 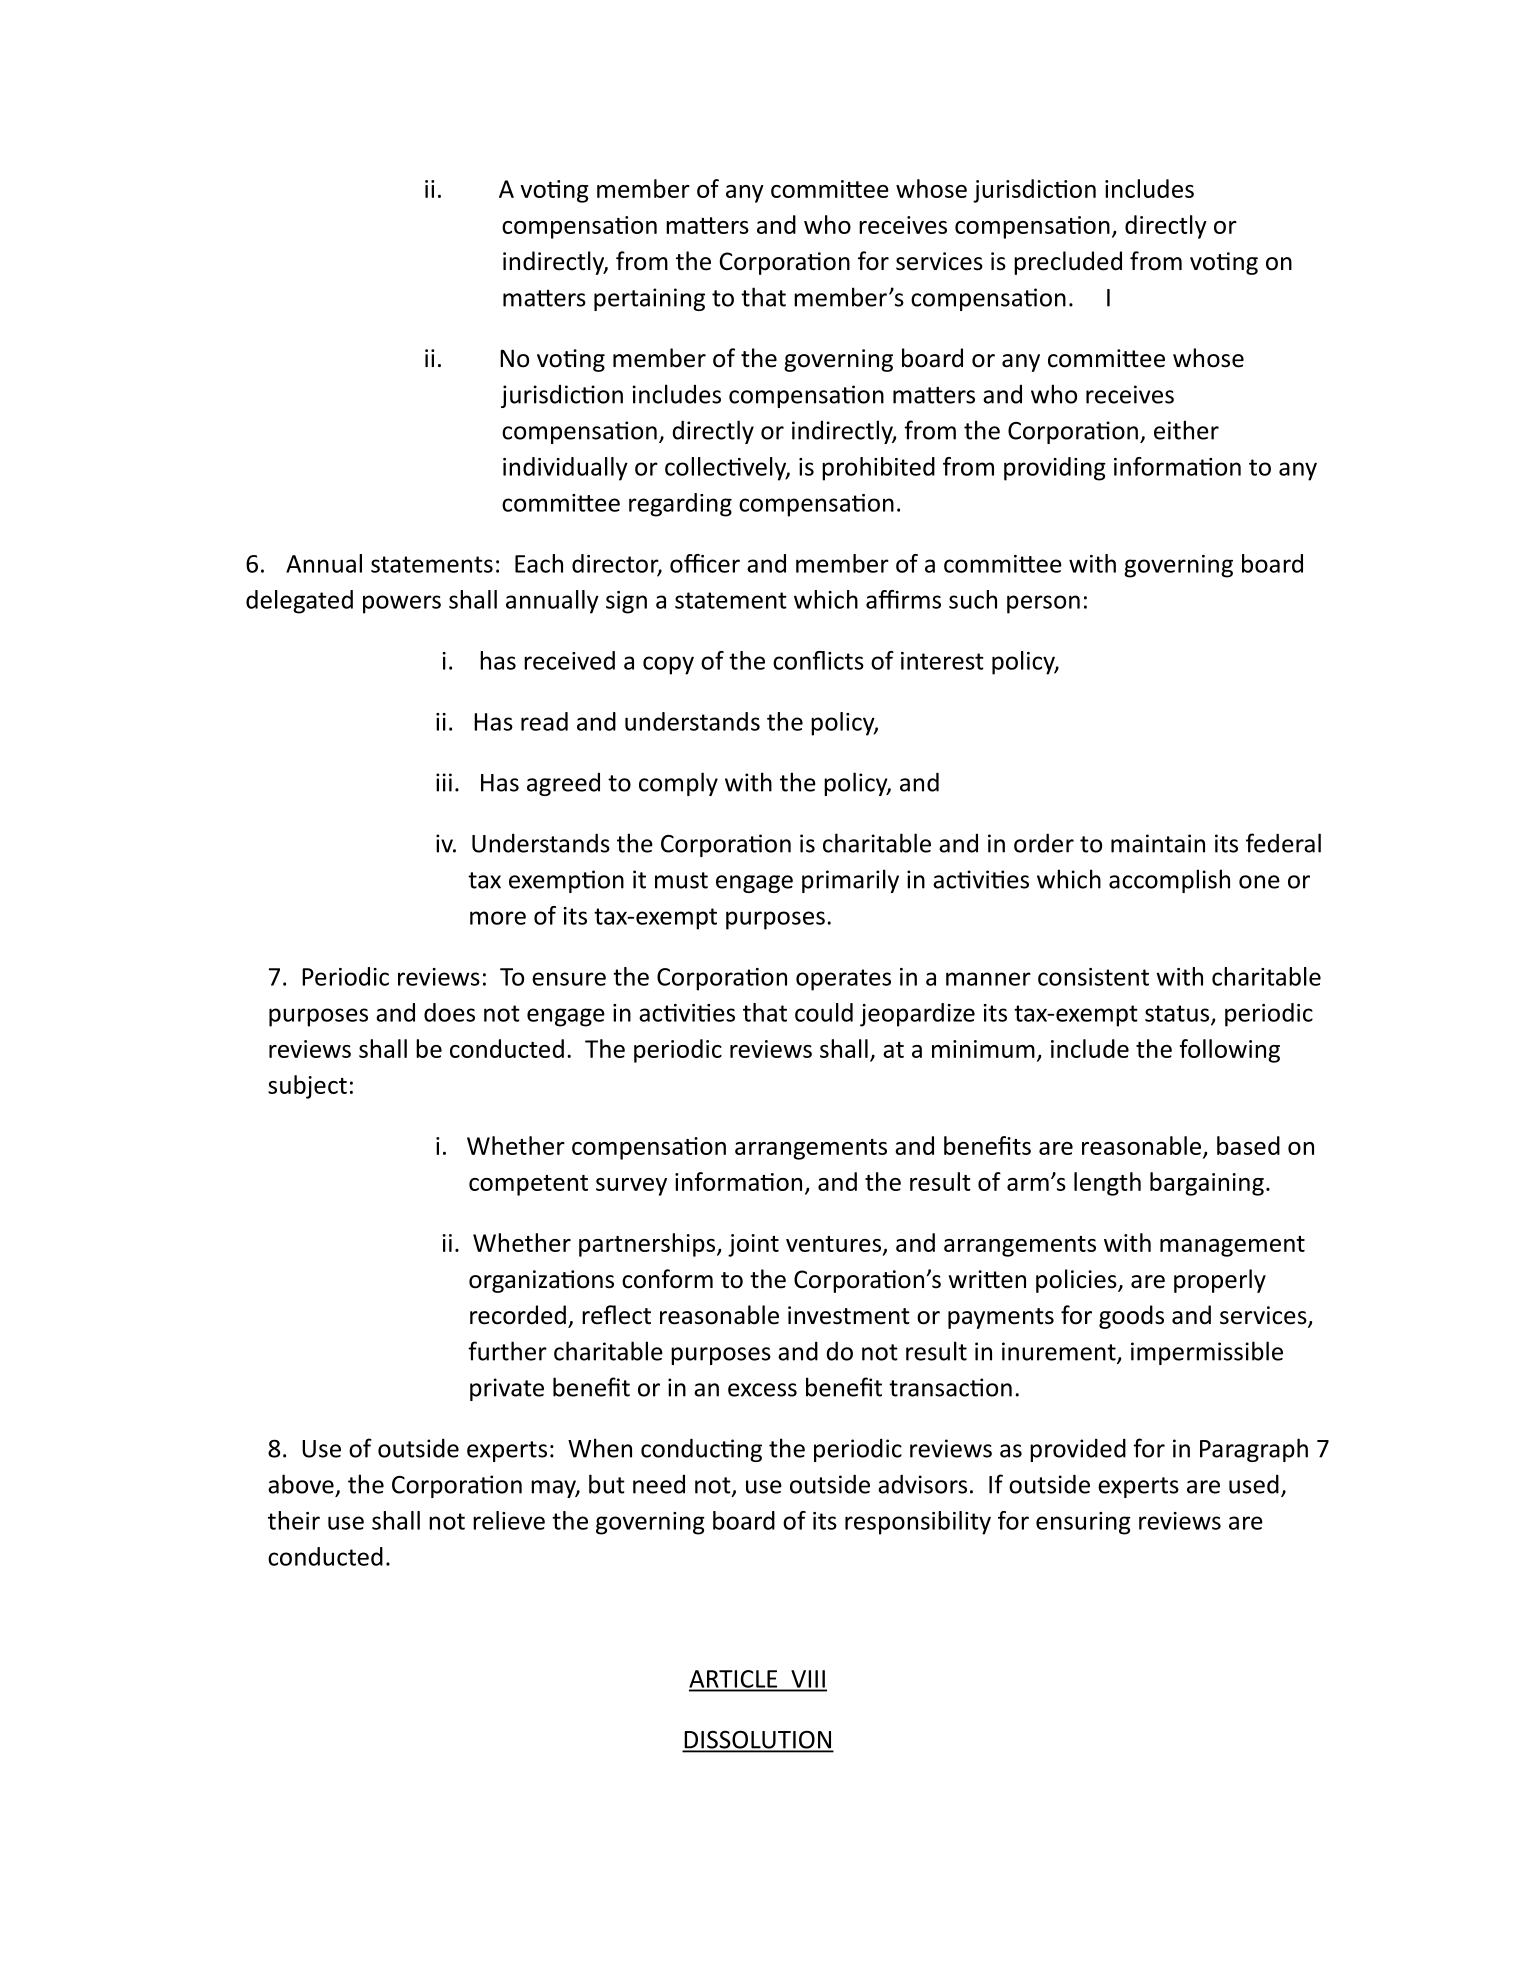 What do you see at coordinates (668, 665) in the screenshot?
I see `copy` at bounding box center [668, 665].
